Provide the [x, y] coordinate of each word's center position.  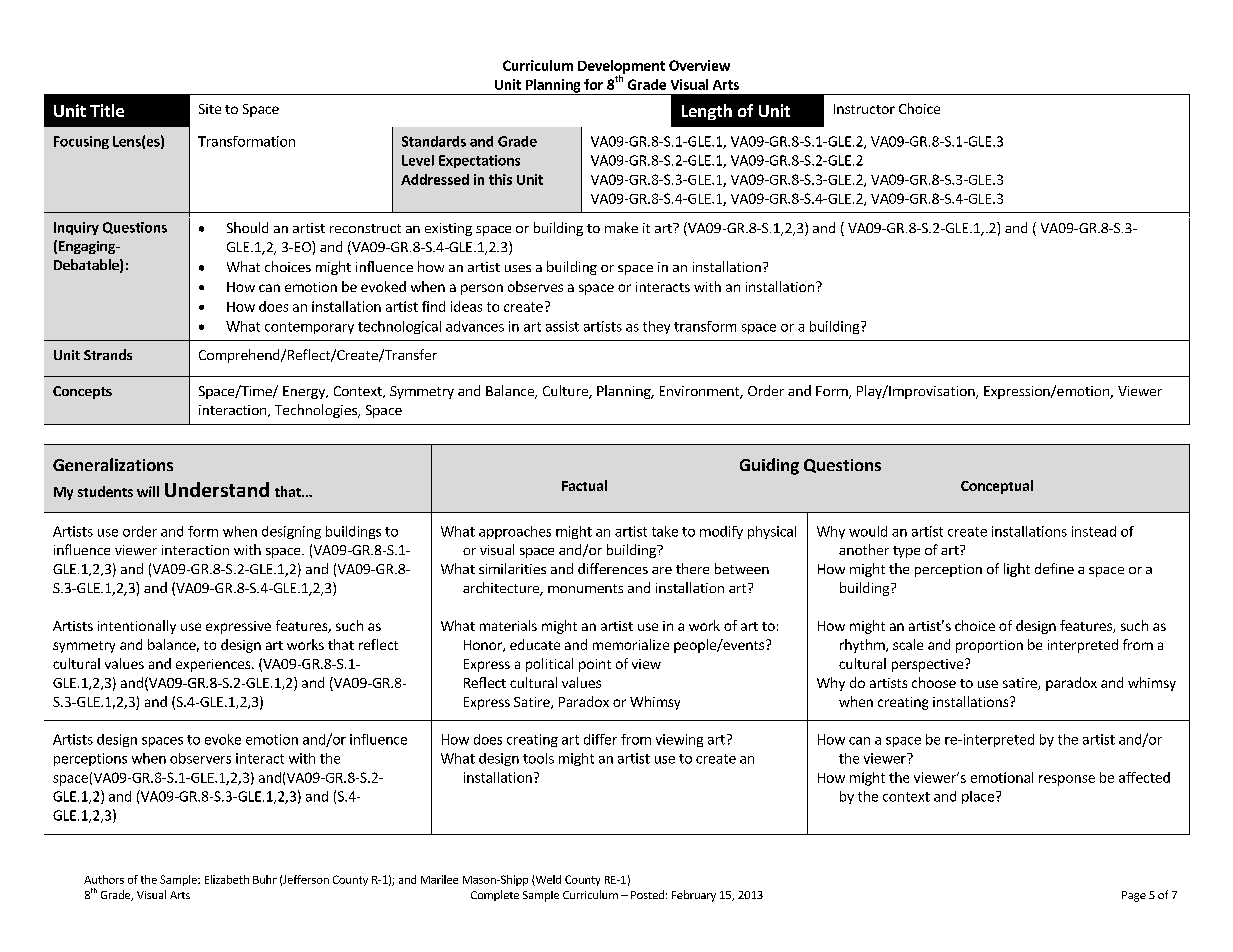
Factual [584, 485]
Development [621, 68]
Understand [217, 489]
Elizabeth [227, 879]
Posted [647, 894]
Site [210, 109]
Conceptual [997, 487]
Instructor [864, 109]
